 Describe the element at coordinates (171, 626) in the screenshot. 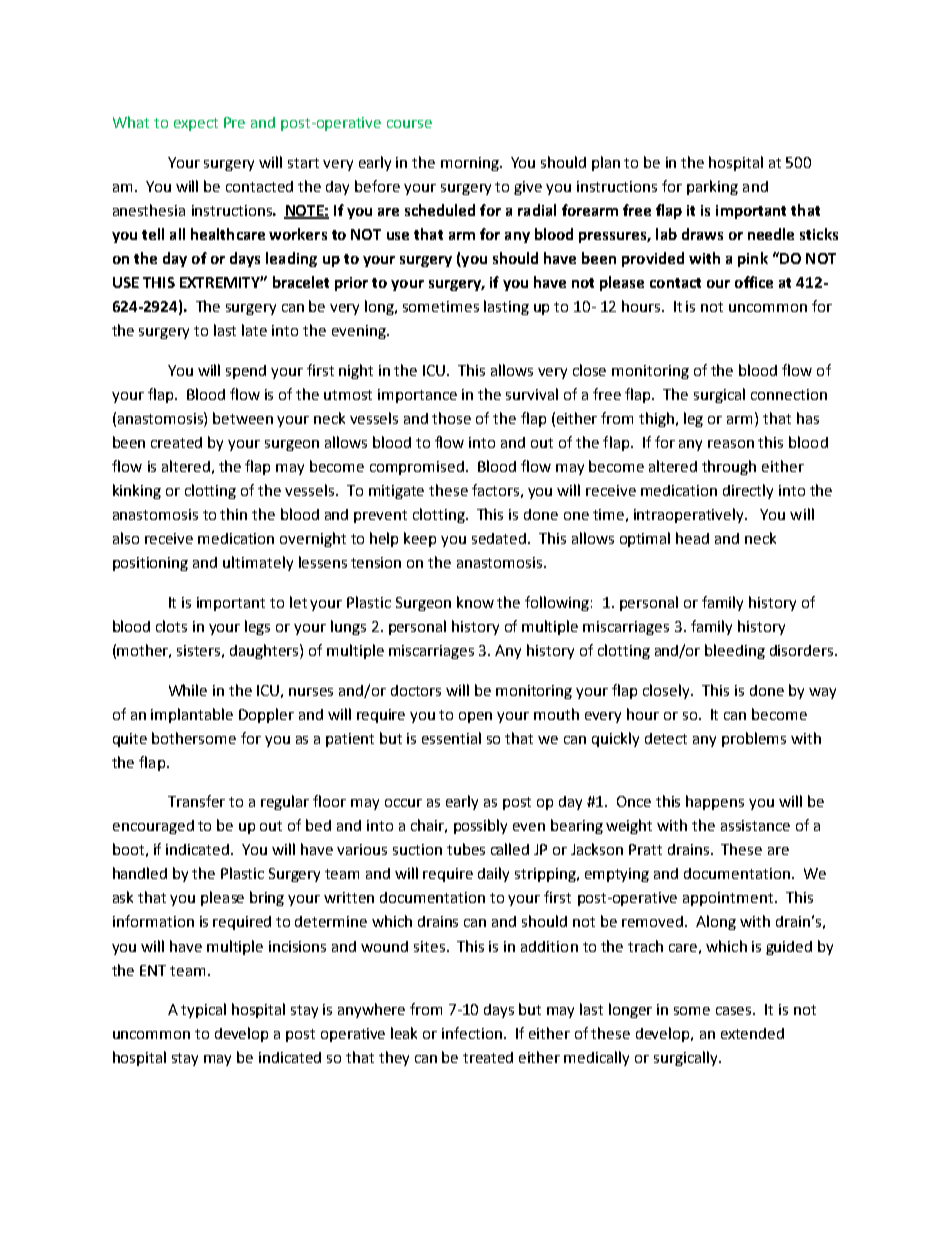

I see `clots` at that location.
